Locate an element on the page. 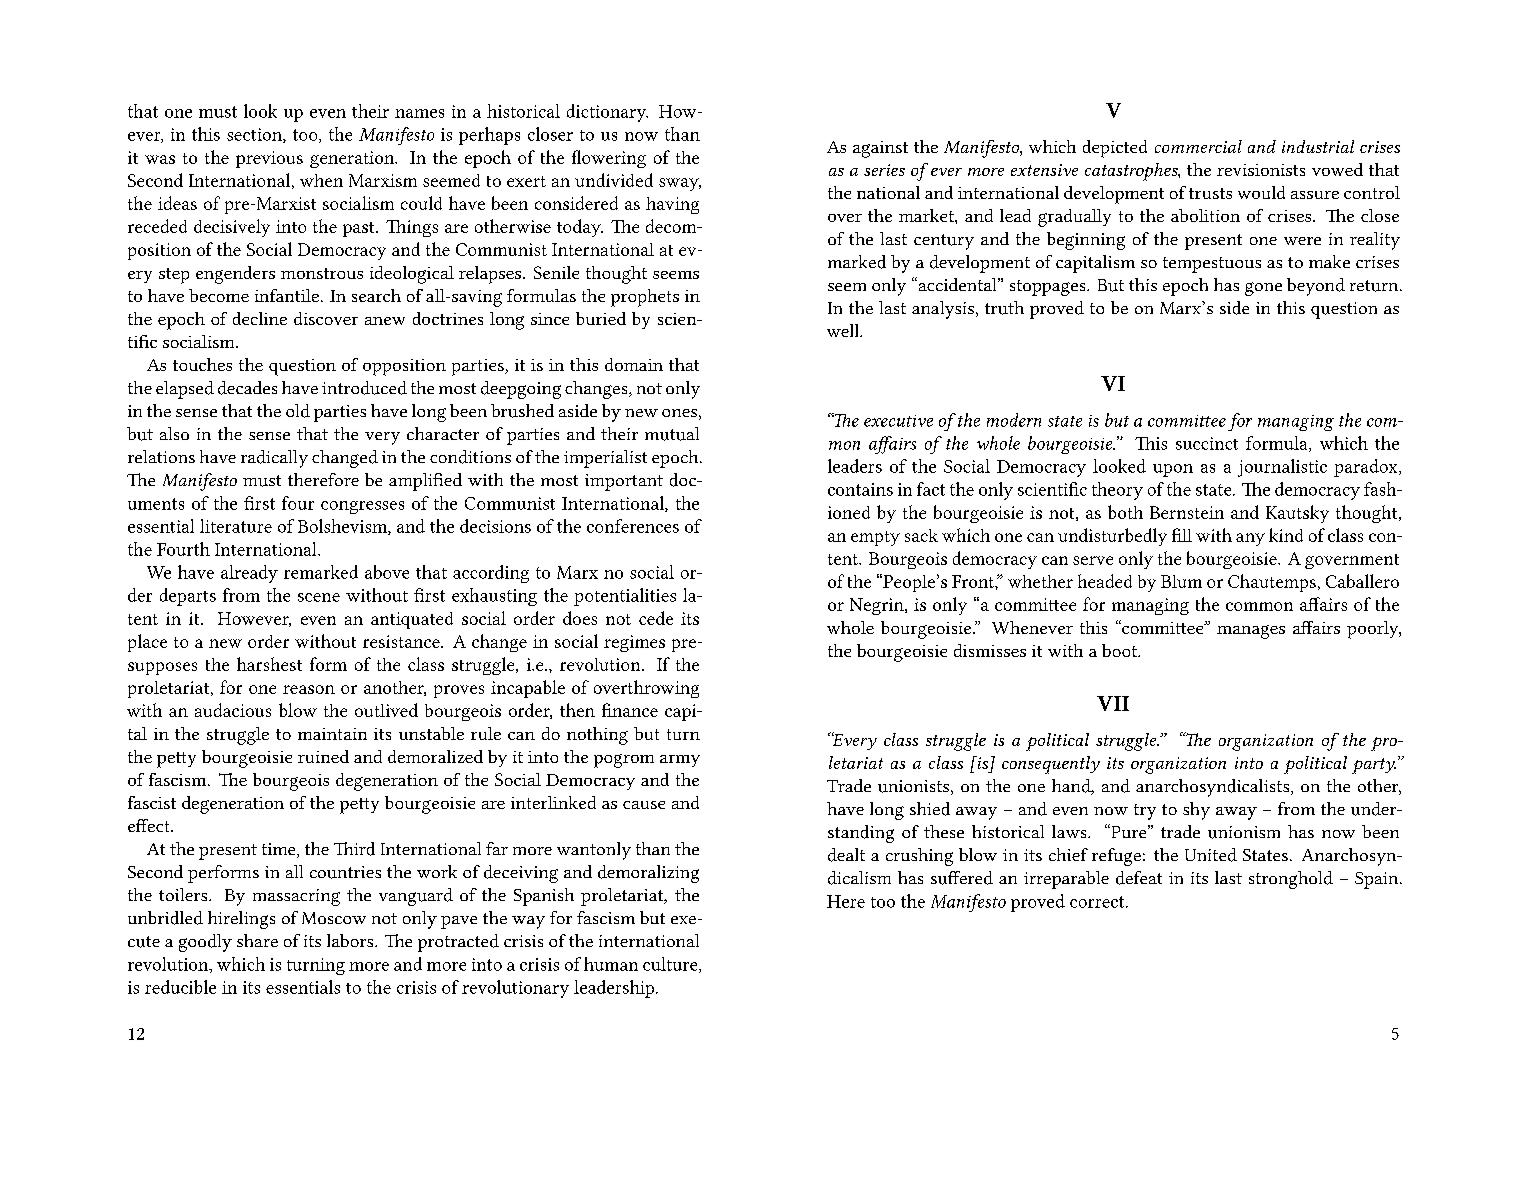  section is located at coordinates (255, 135).
